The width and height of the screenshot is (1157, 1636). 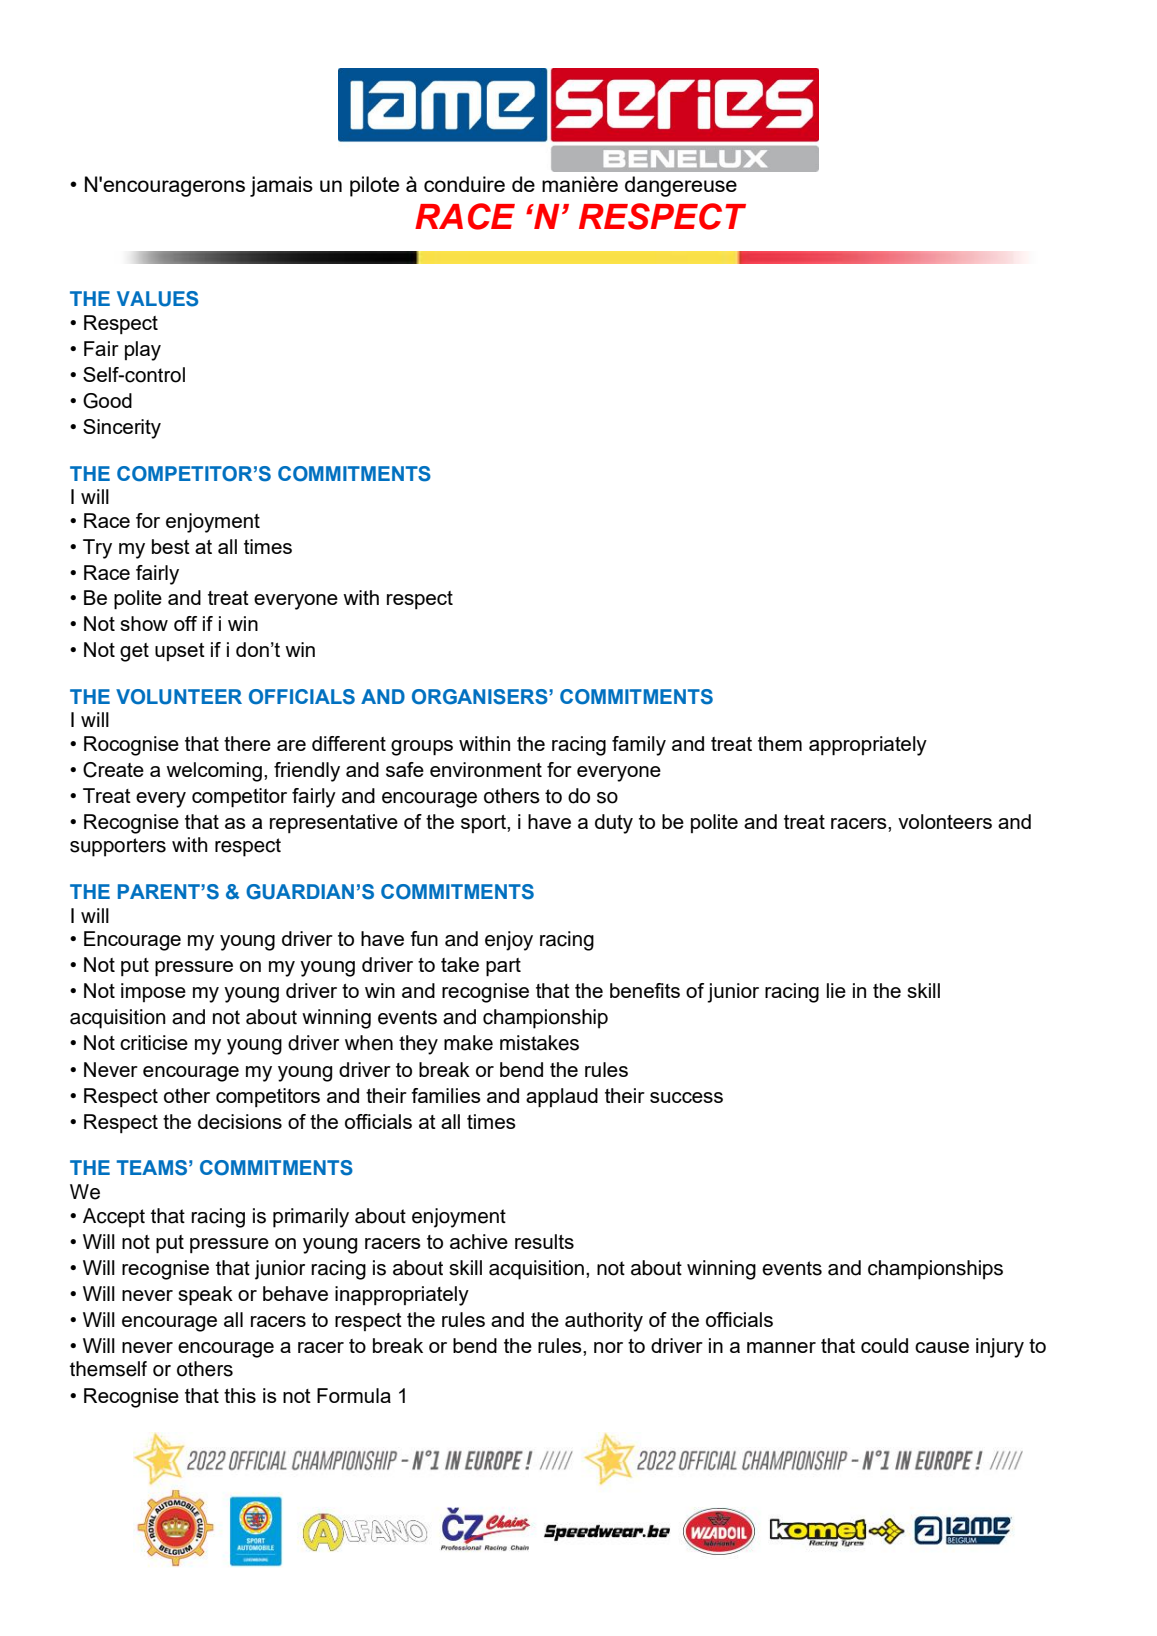 I want to click on success, so click(x=686, y=1097).
